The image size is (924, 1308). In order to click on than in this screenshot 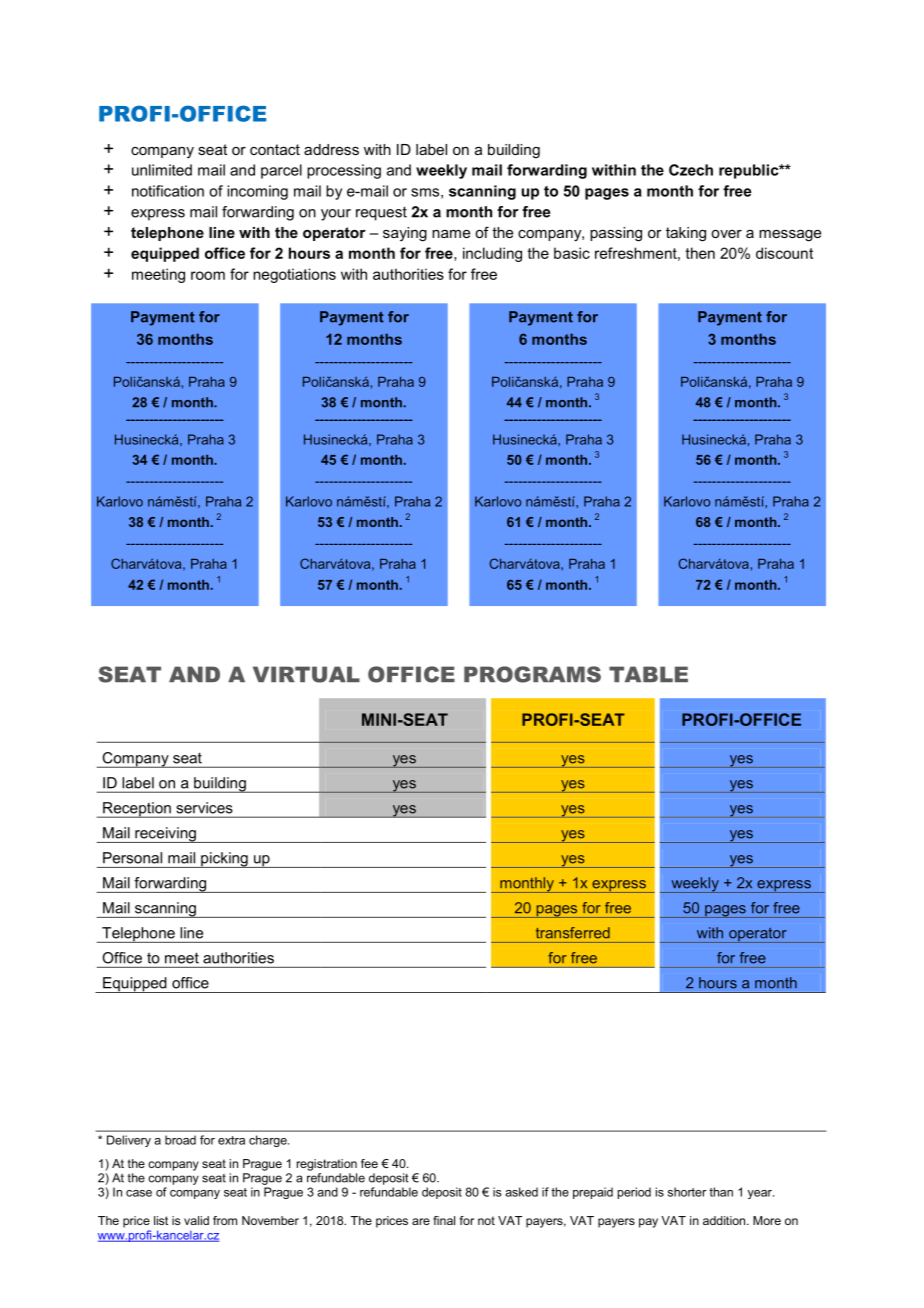, I will do `click(721, 1192)`.
